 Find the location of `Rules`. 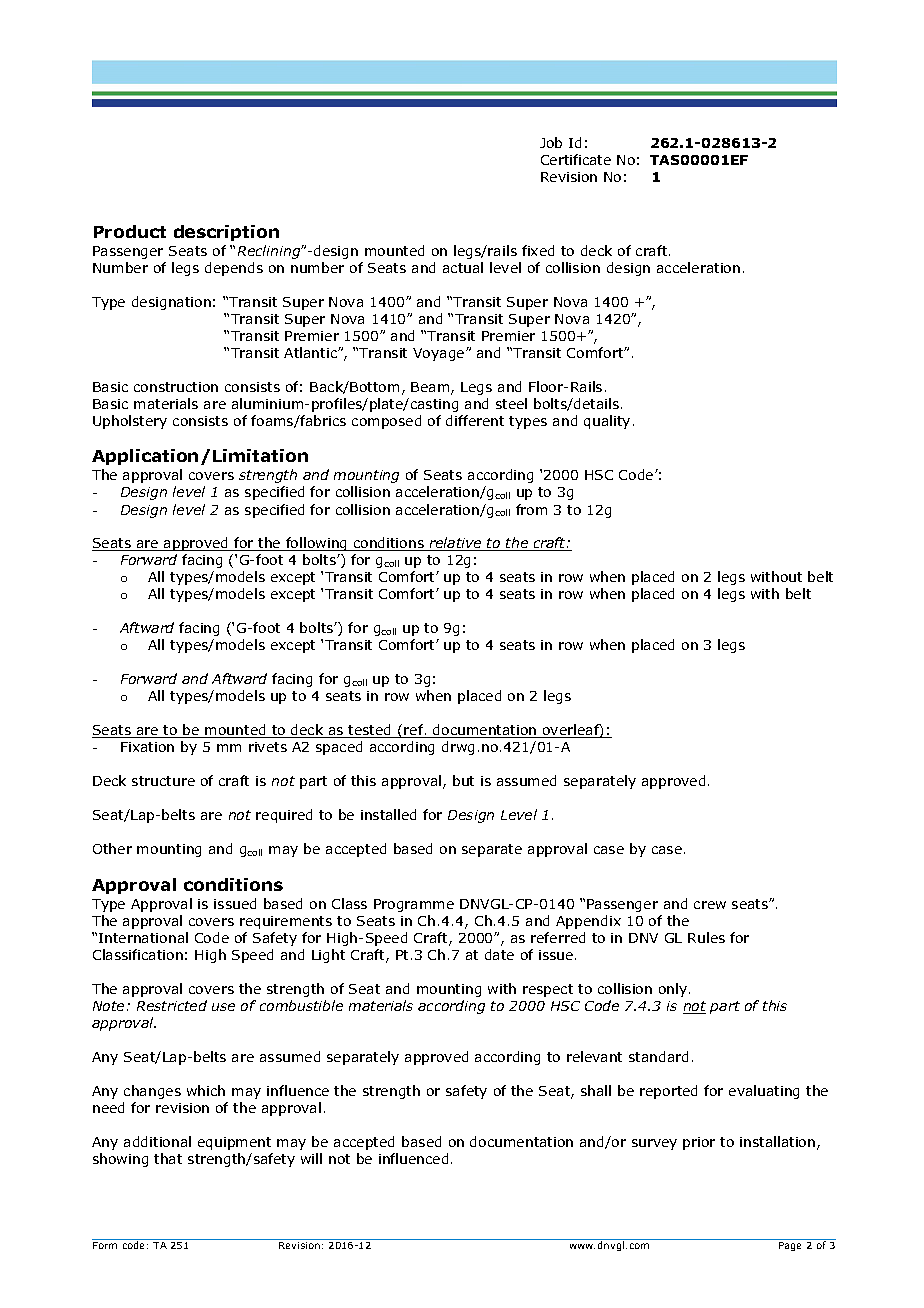

Rules is located at coordinates (706, 937).
